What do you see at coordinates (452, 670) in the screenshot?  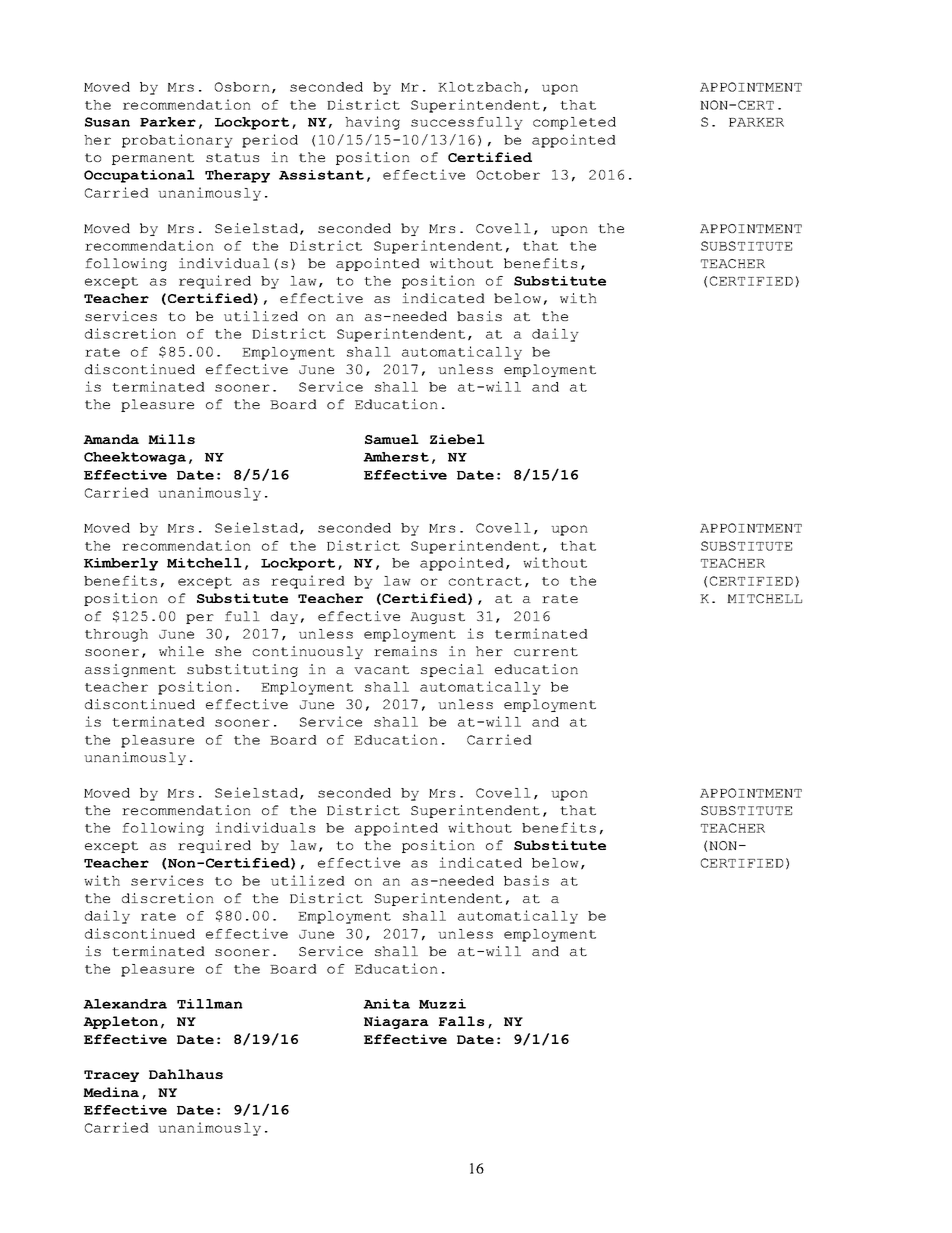 I see `special` at bounding box center [452, 670].
